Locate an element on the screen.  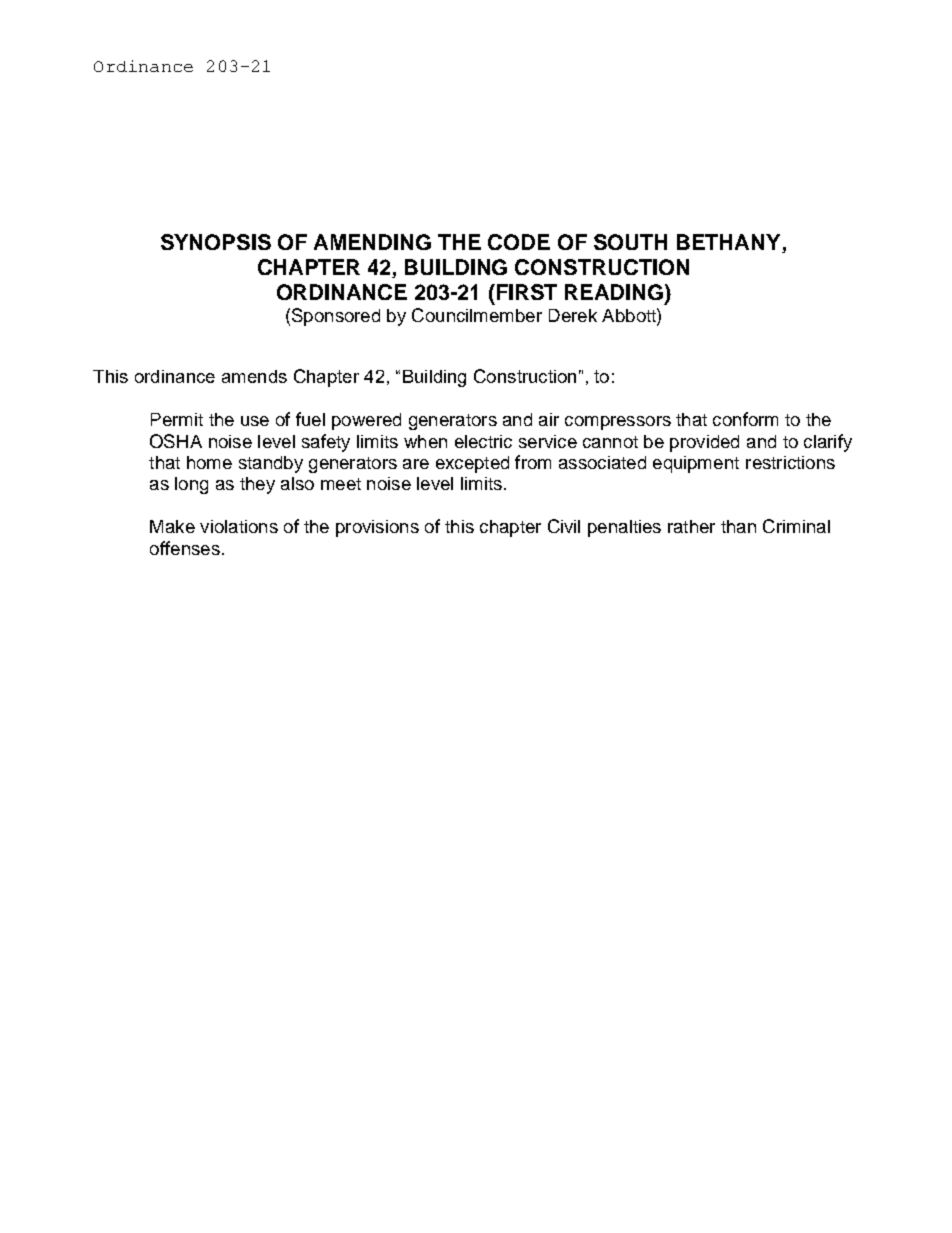
CODE is located at coordinates (519, 242).
